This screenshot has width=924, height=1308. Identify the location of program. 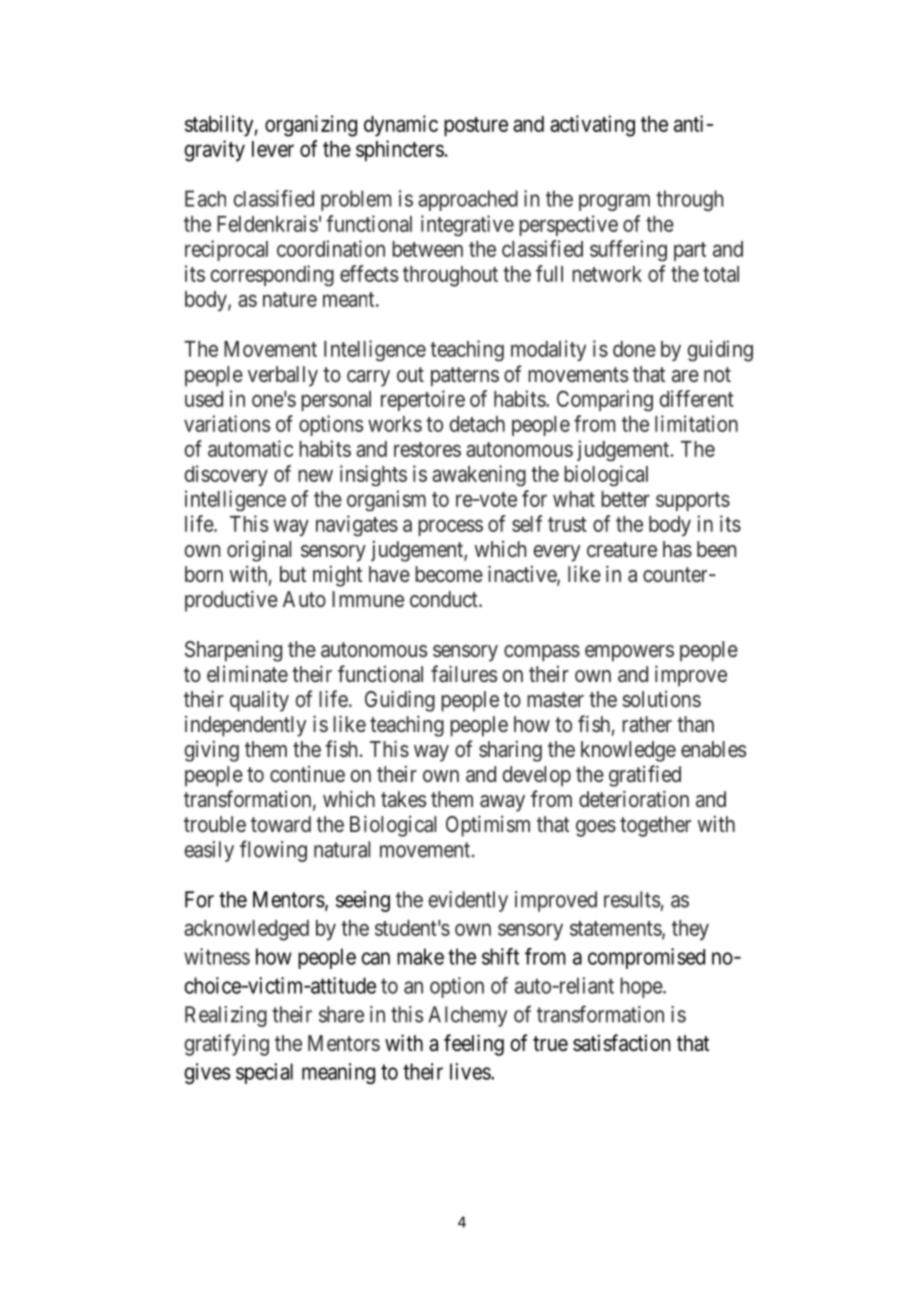
(614, 202).
